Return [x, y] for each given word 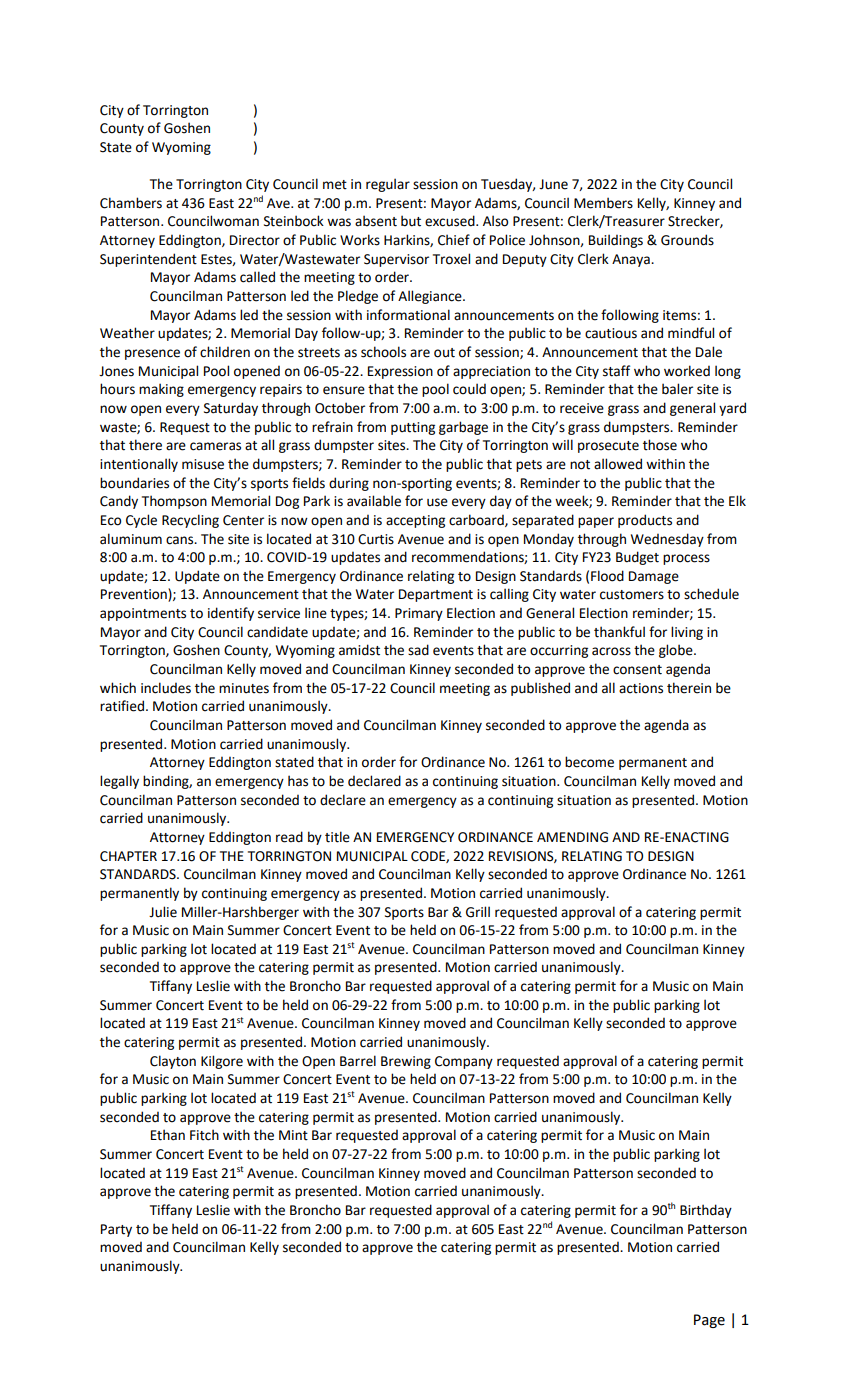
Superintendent [148, 260]
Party [116, 1230]
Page [709, 1321]
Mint [293, 1135]
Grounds [687, 240]
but [411, 221]
